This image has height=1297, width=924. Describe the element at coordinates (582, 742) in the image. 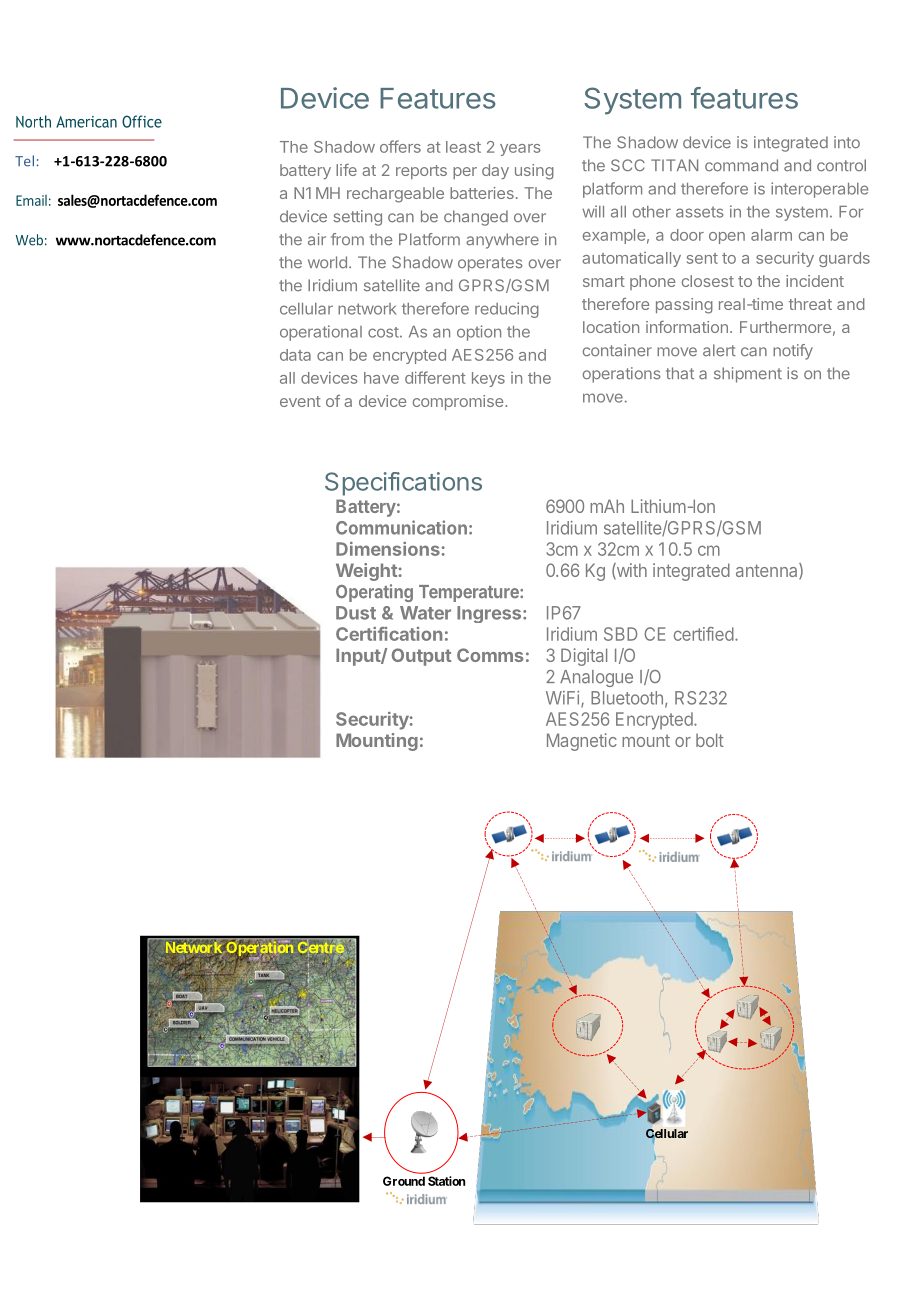

I see `Magnetic` at that location.
